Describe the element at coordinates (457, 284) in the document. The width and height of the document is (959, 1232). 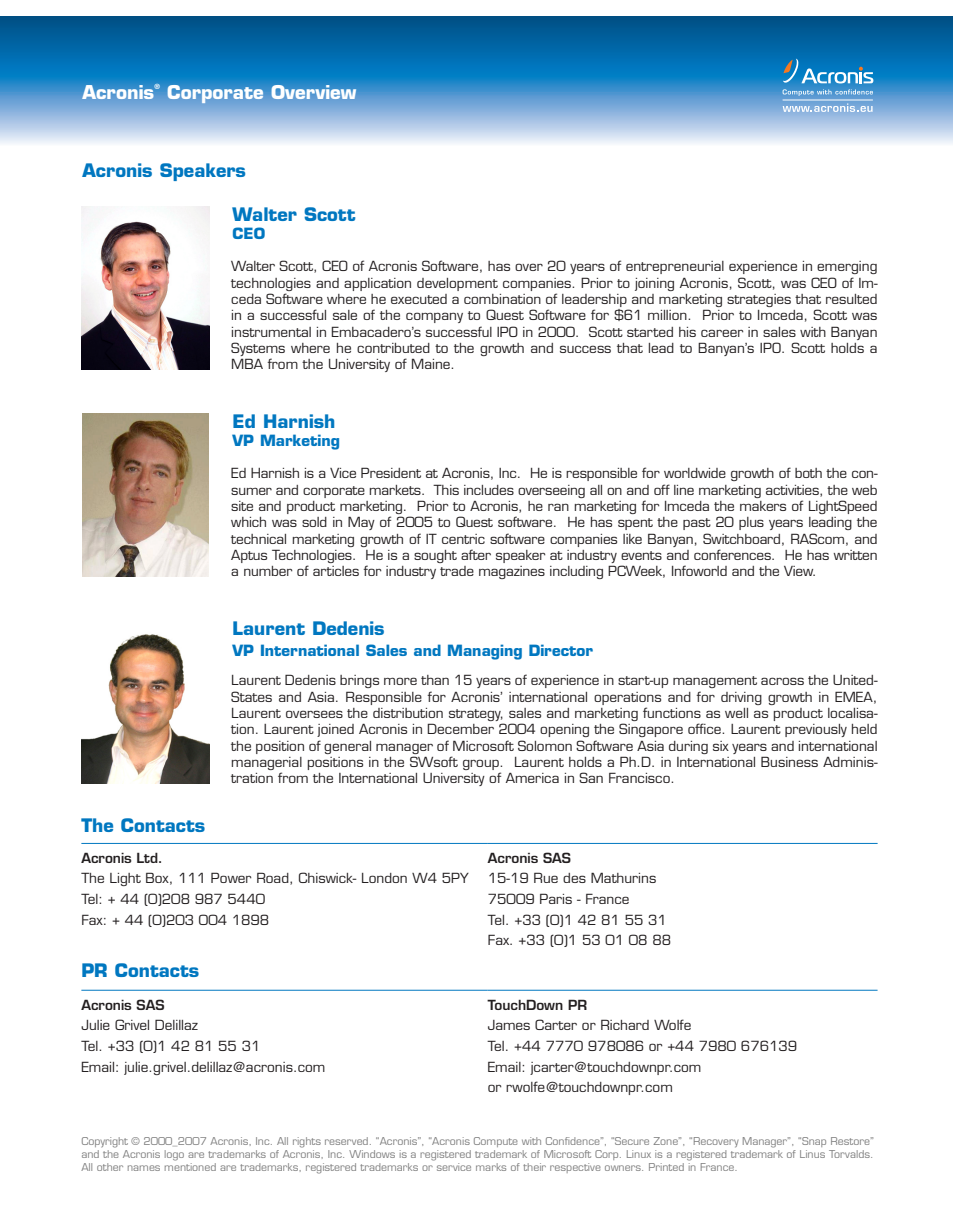
I see `development` at that location.
